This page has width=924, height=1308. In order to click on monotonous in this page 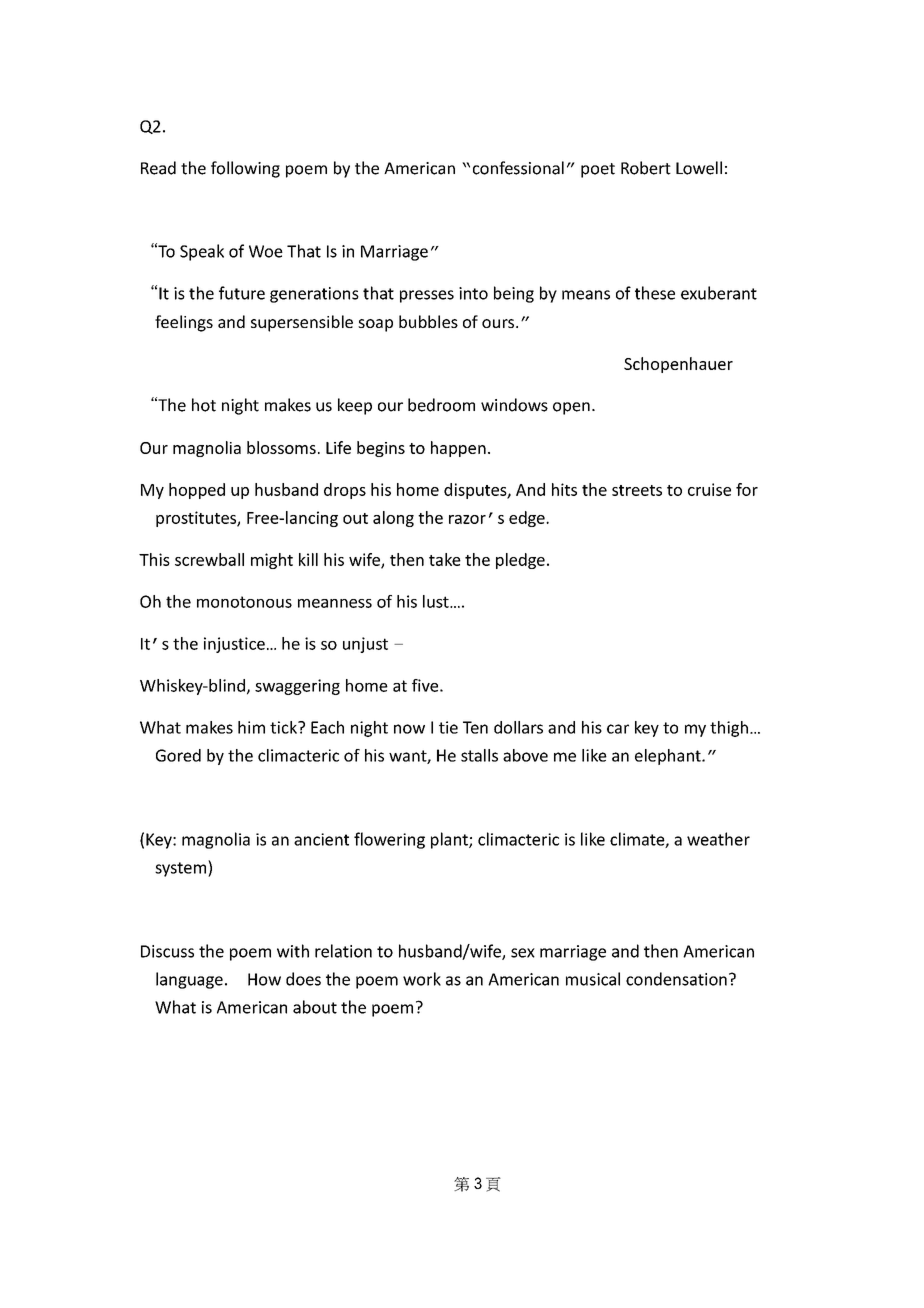, I will do `click(244, 602)`.
